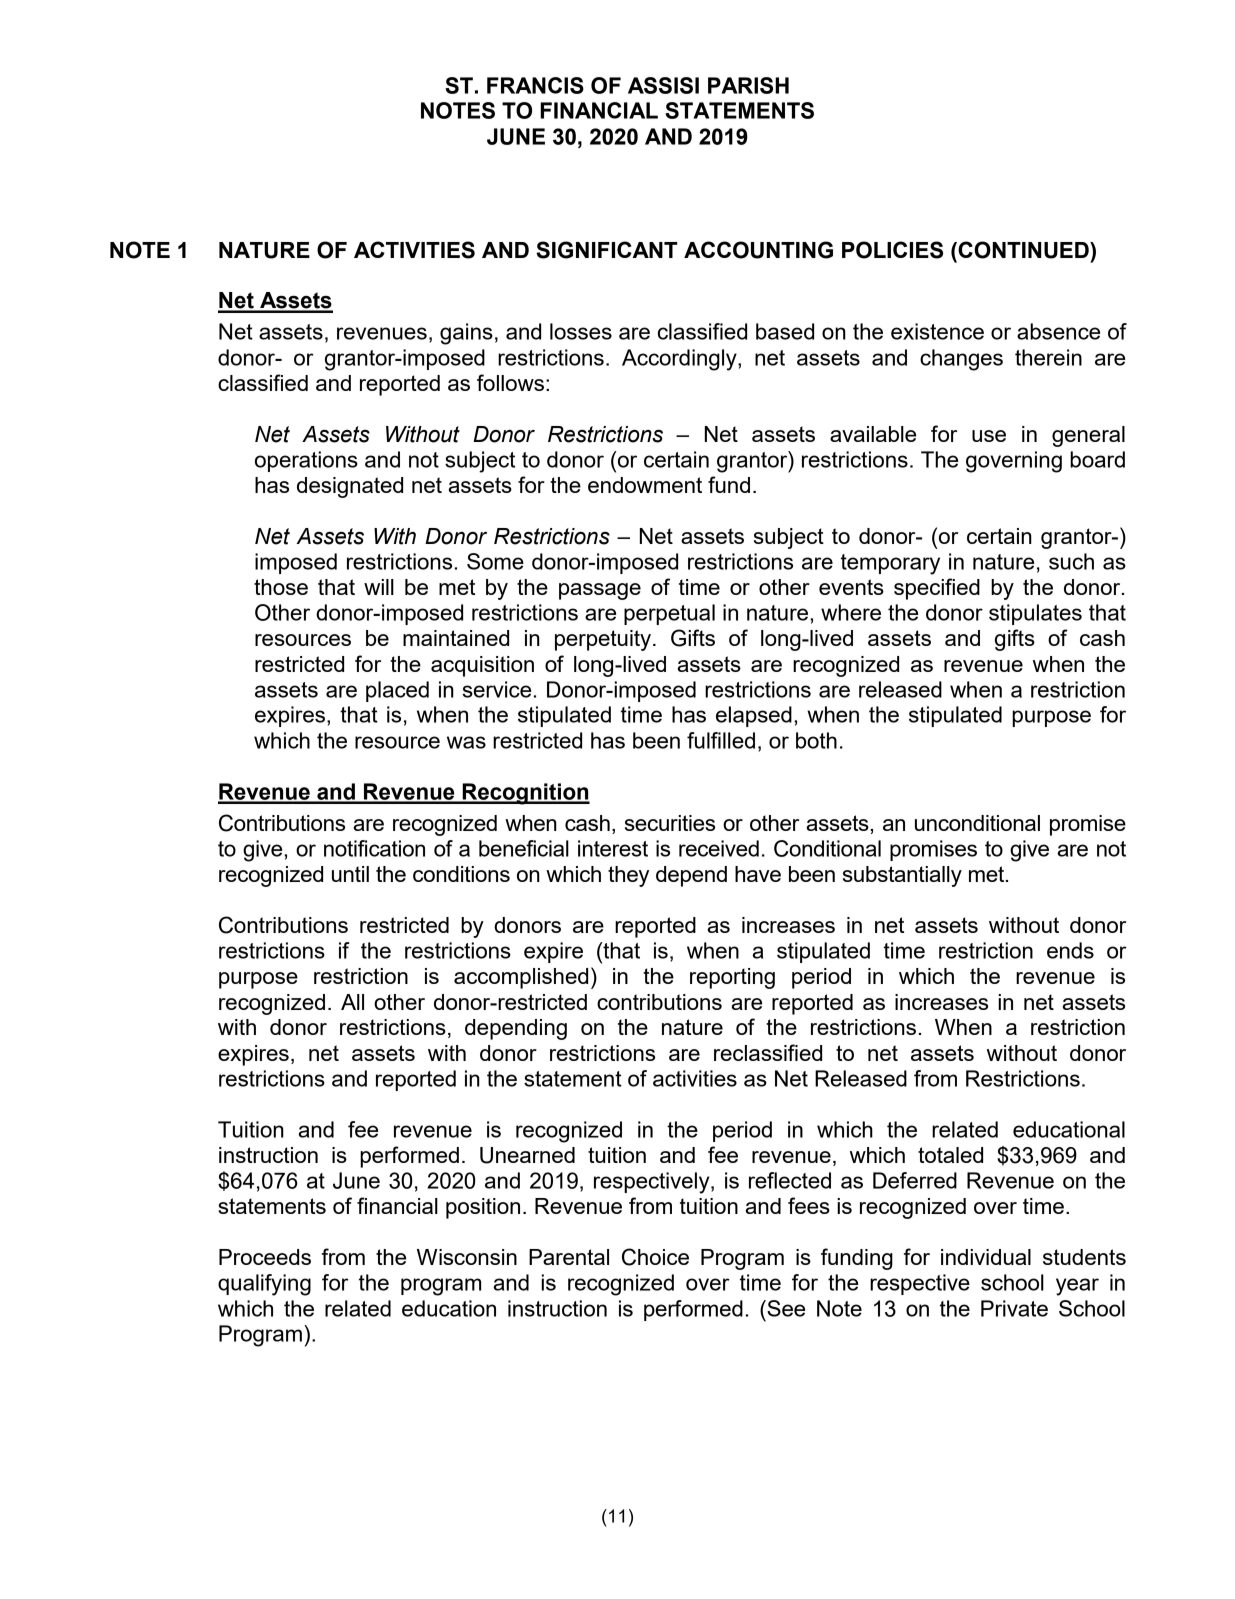 The image size is (1235, 1599). What do you see at coordinates (374, 848) in the screenshot?
I see `notification` at bounding box center [374, 848].
